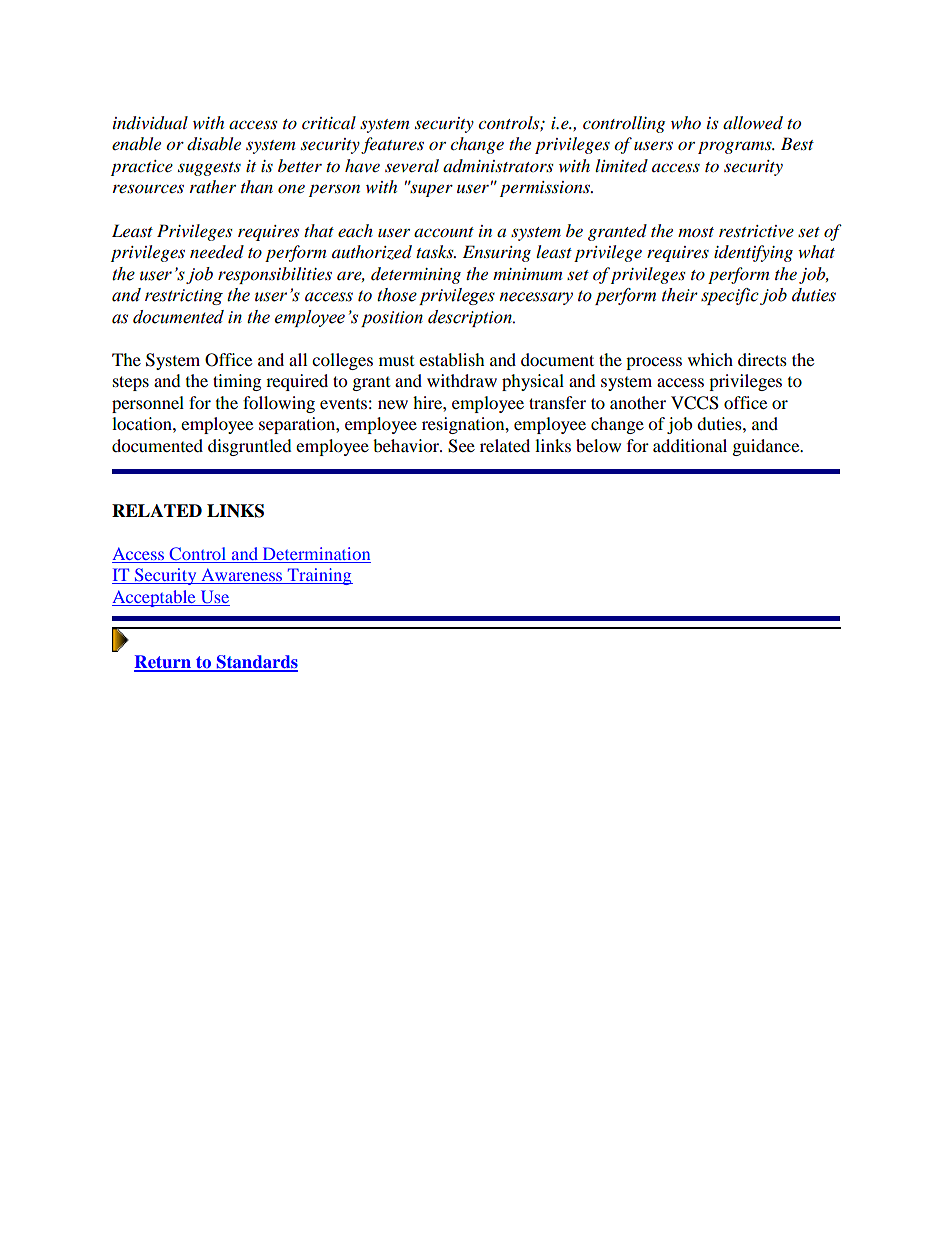  What do you see at coordinates (710, 359) in the screenshot?
I see `which` at bounding box center [710, 359].
